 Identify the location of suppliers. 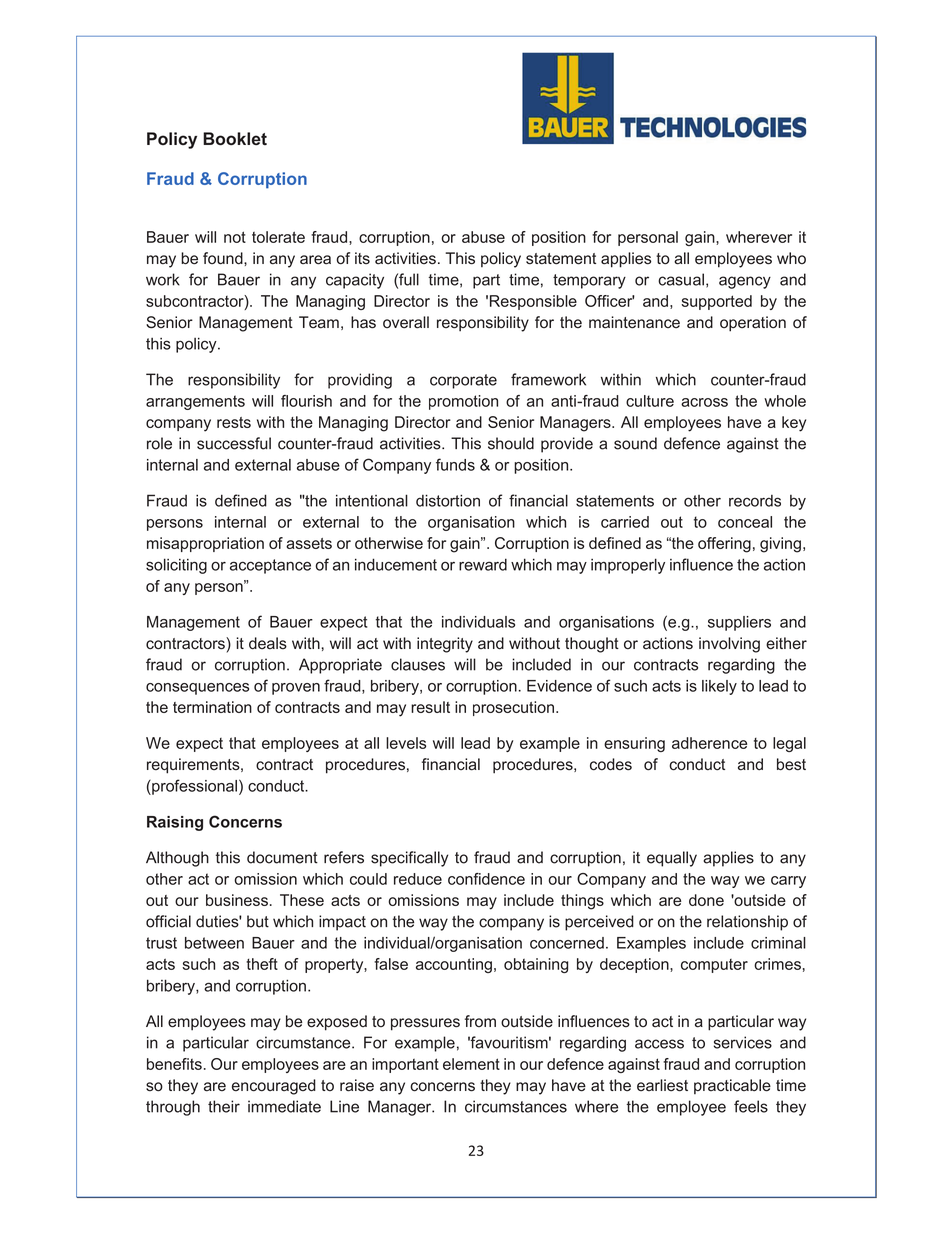
(739, 623).
